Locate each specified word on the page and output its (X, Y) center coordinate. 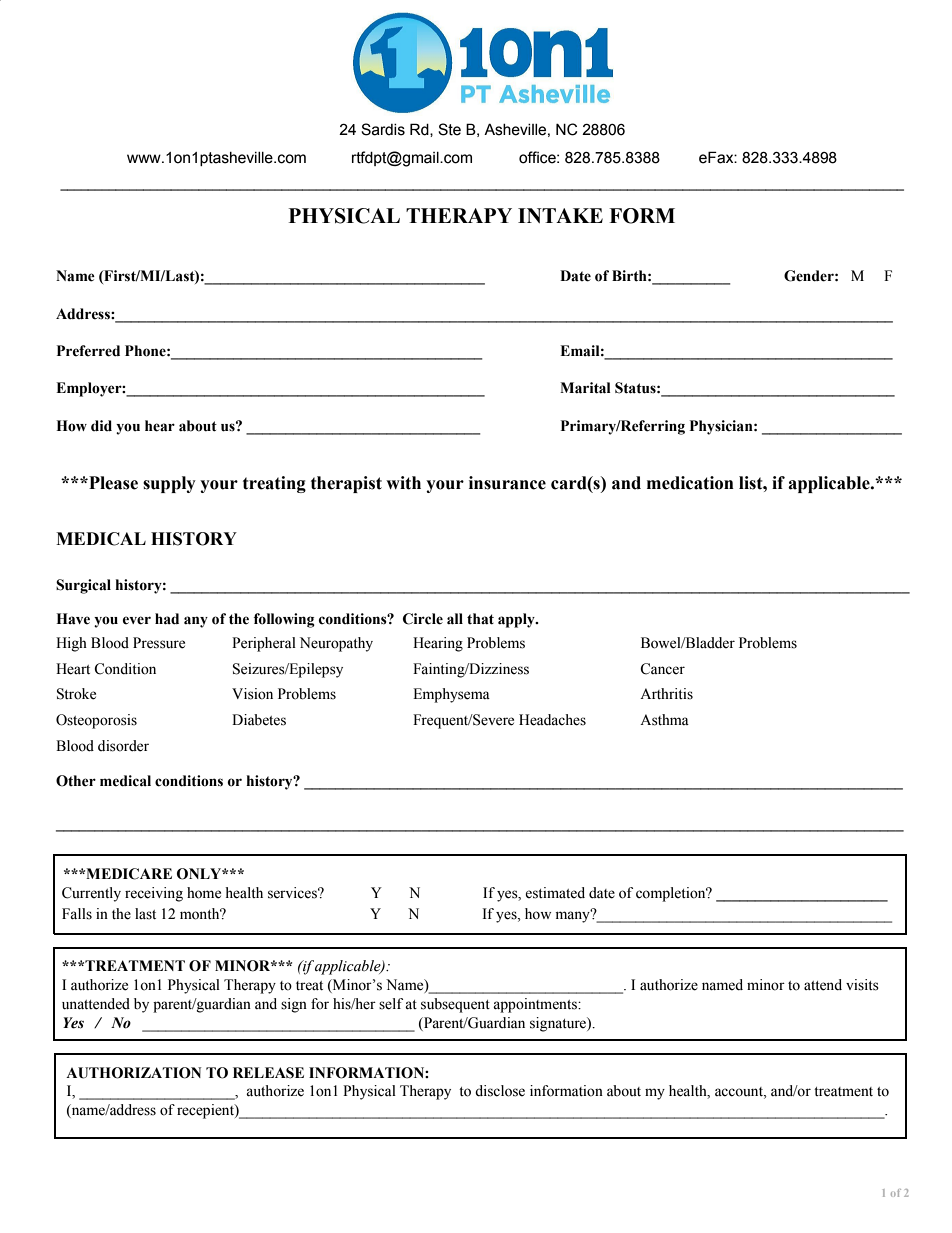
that (480, 619)
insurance (507, 483)
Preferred (88, 351)
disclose (500, 1091)
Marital (585, 388)
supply (169, 484)
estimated (555, 893)
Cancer (662, 669)
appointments (536, 1005)
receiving (154, 894)
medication (690, 483)
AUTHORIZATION (133, 1073)
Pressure (159, 643)
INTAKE (560, 215)
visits (862, 985)
